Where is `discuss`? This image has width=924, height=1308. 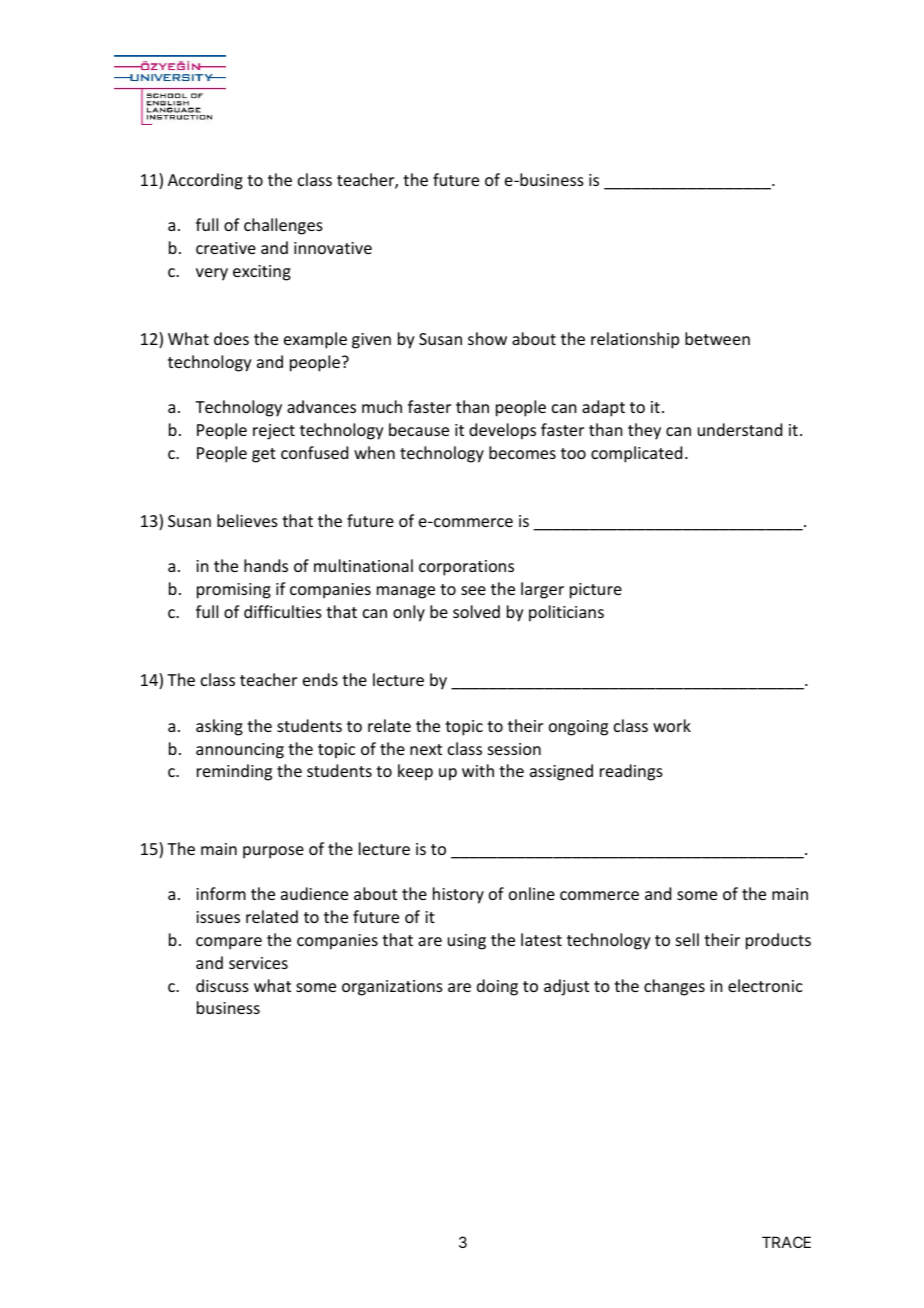 discuss is located at coordinates (222, 985).
